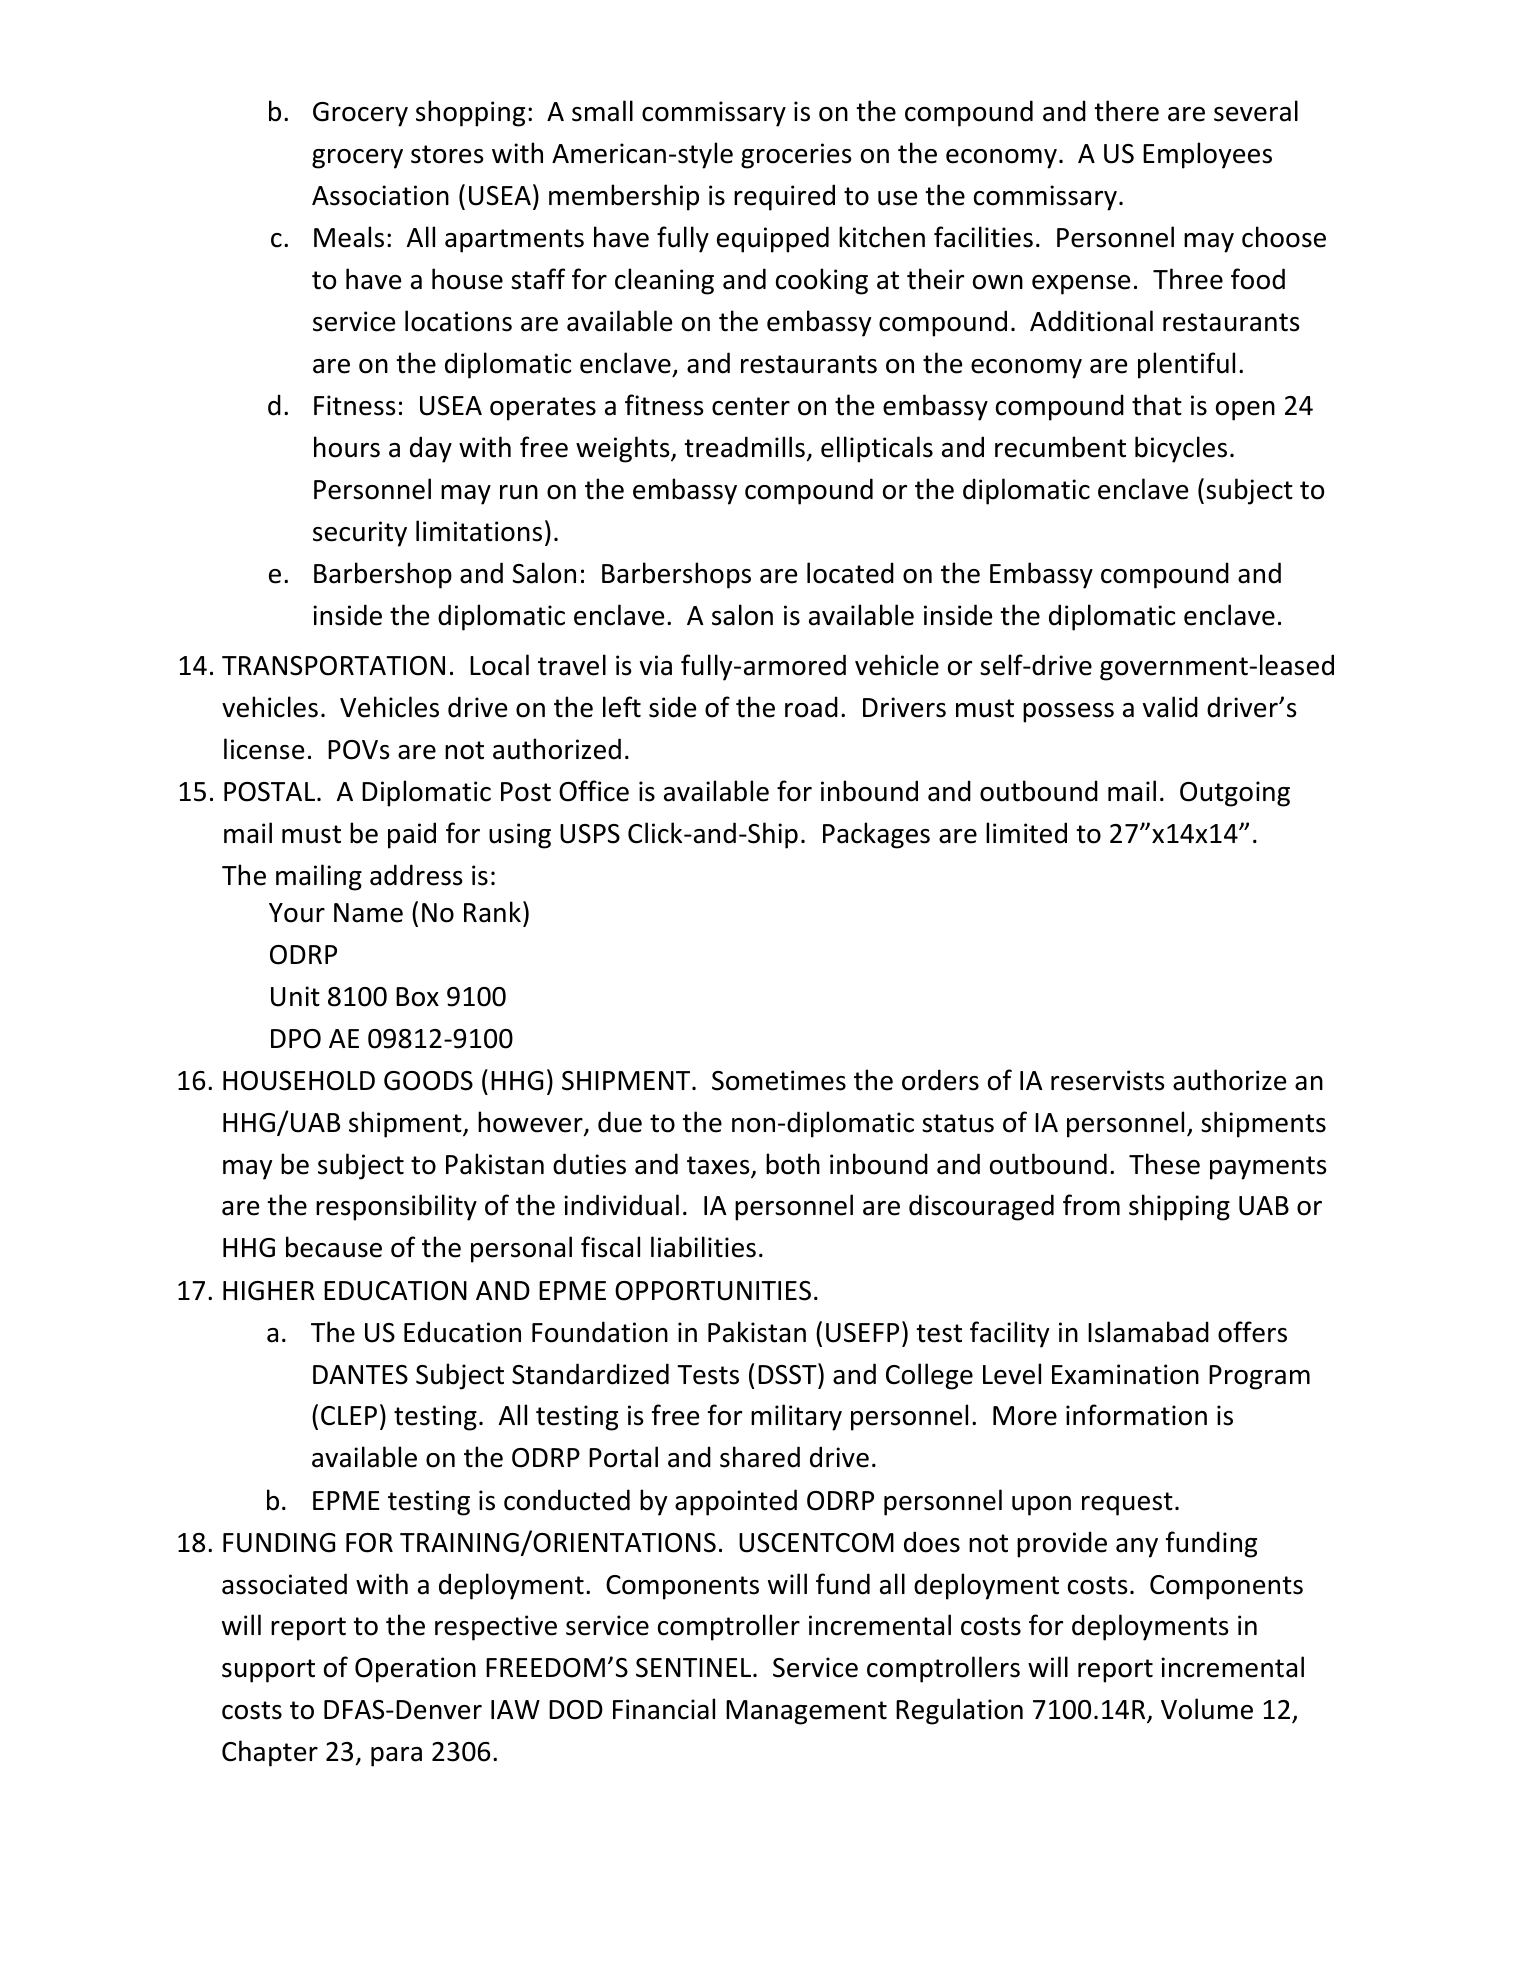 The height and width of the screenshot is (1973, 1525). Describe the element at coordinates (1107, 1080) in the screenshot. I see `reservists` at that location.
